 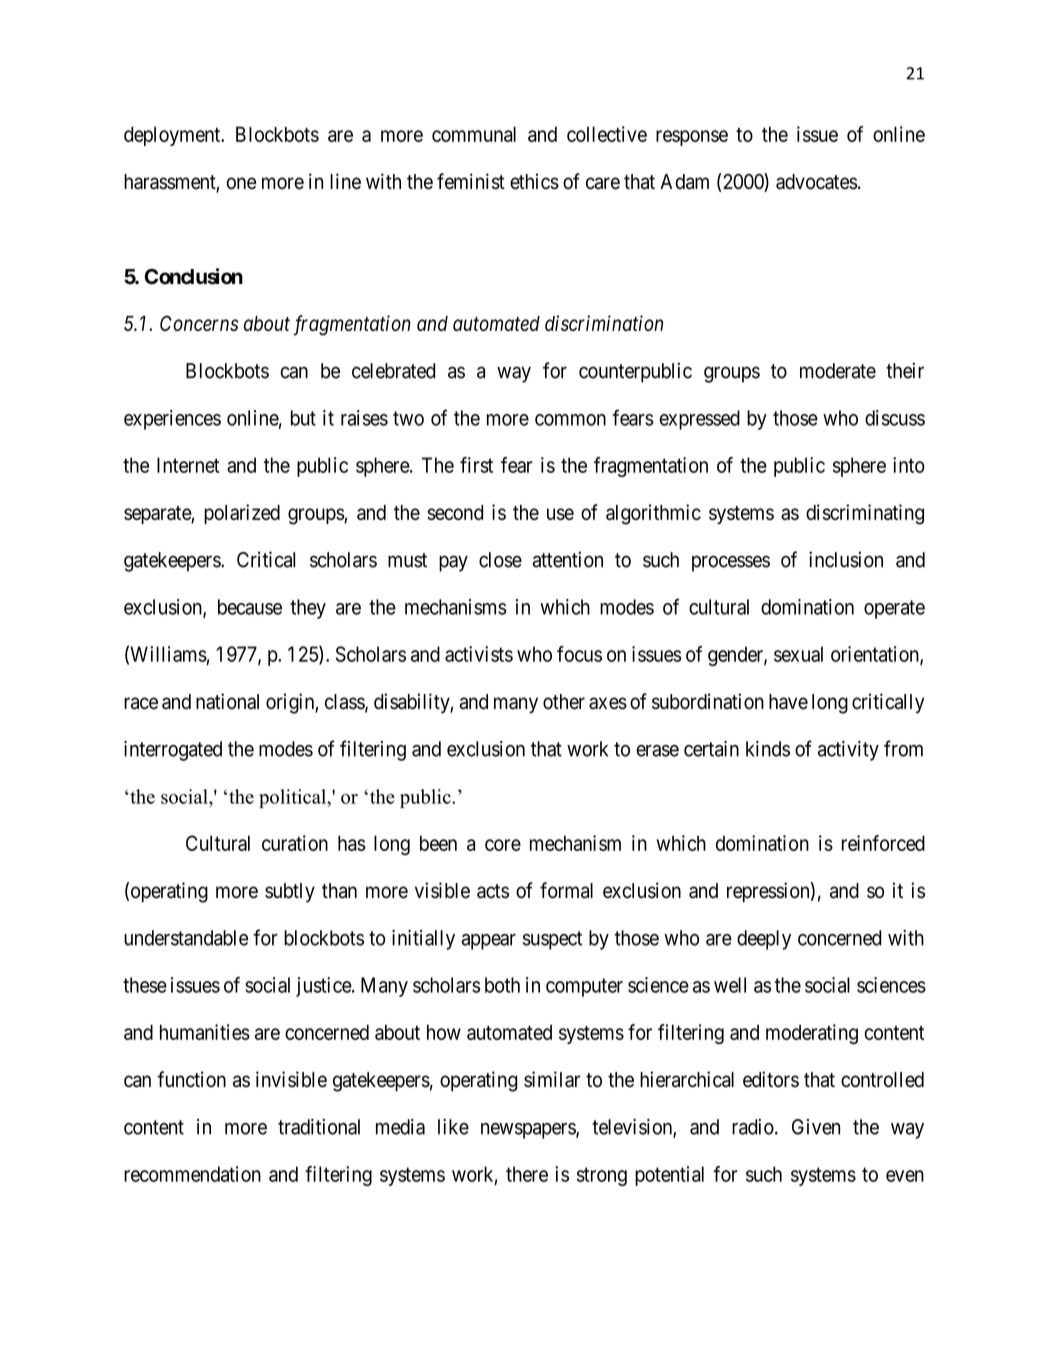 I want to click on ethics, so click(x=534, y=181).
